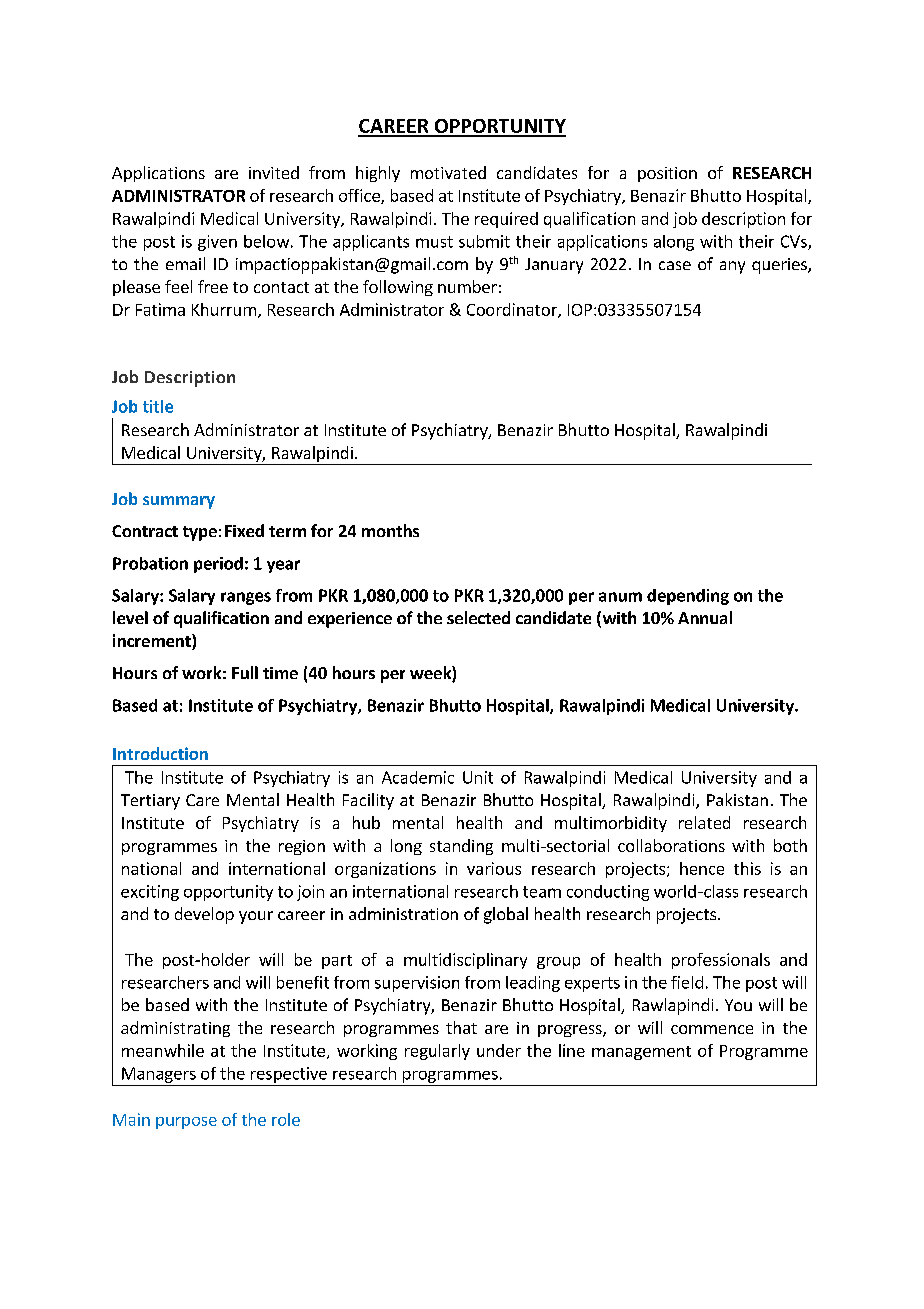  I want to click on selected, so click(478, 617).
